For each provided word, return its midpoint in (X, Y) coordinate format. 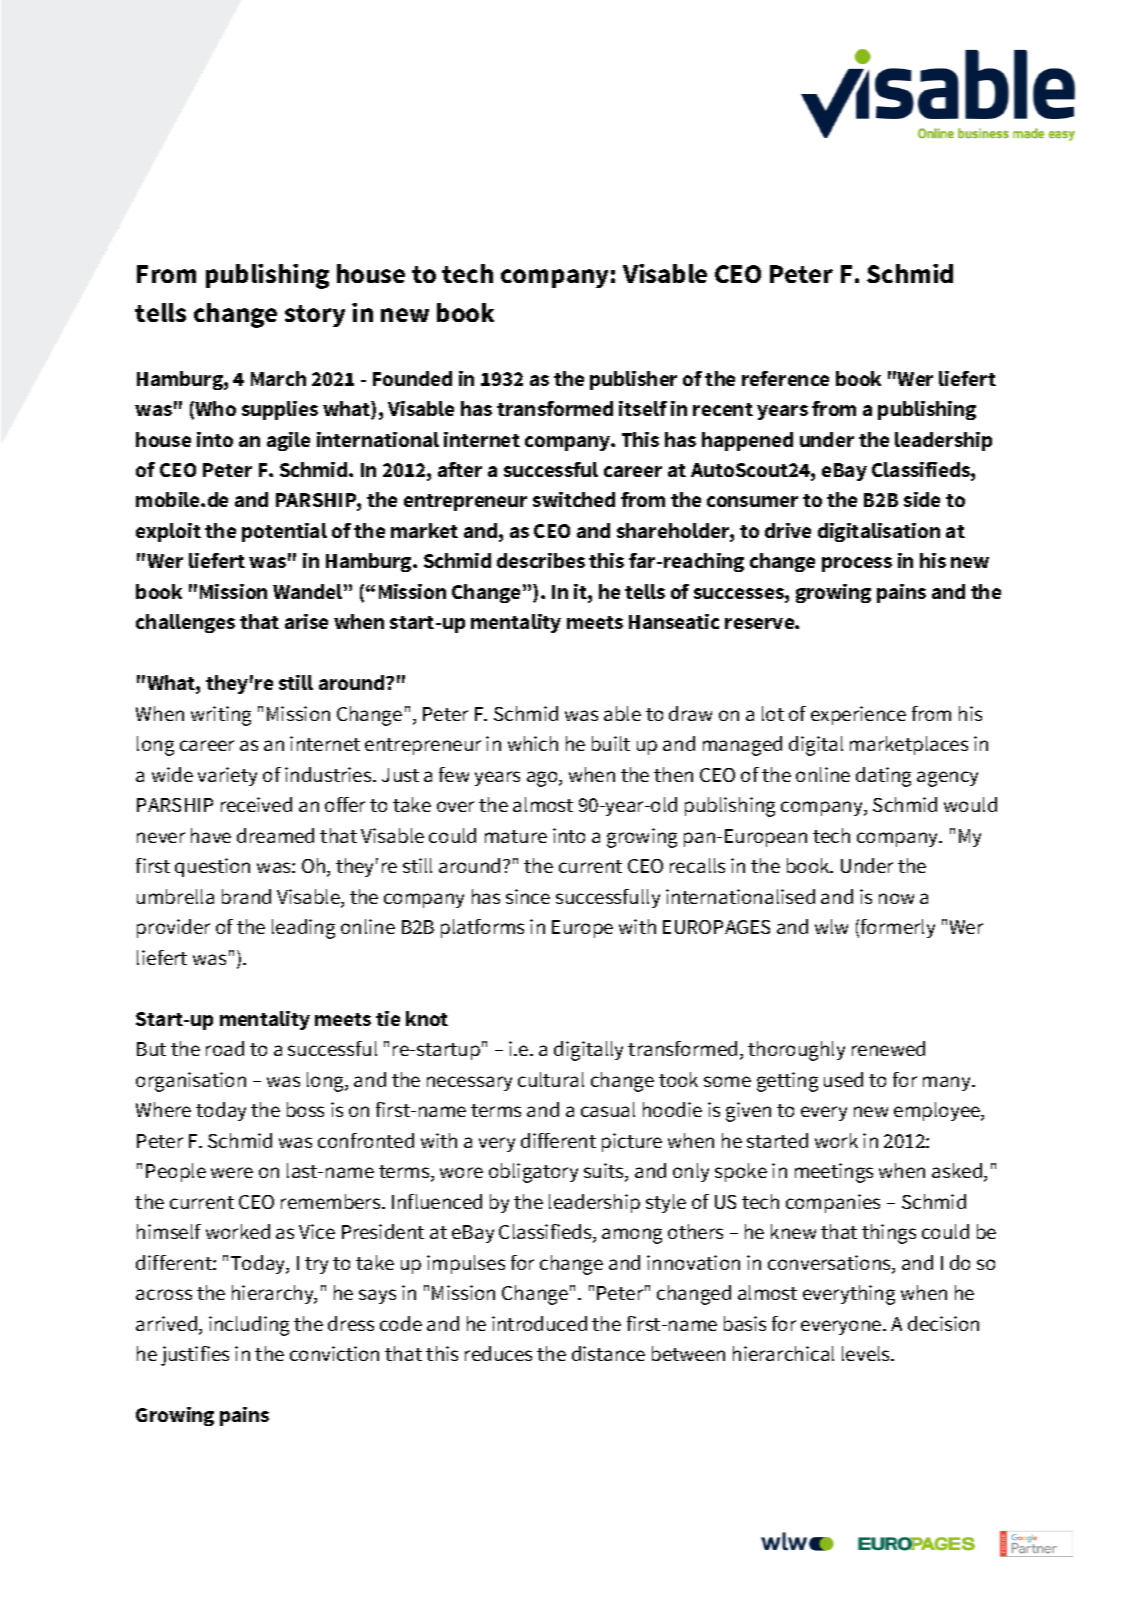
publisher (633, 380)
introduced (539, 1323)
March (278, 378)
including (249, 1326)
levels (867, 1353)
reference (785, 378)
